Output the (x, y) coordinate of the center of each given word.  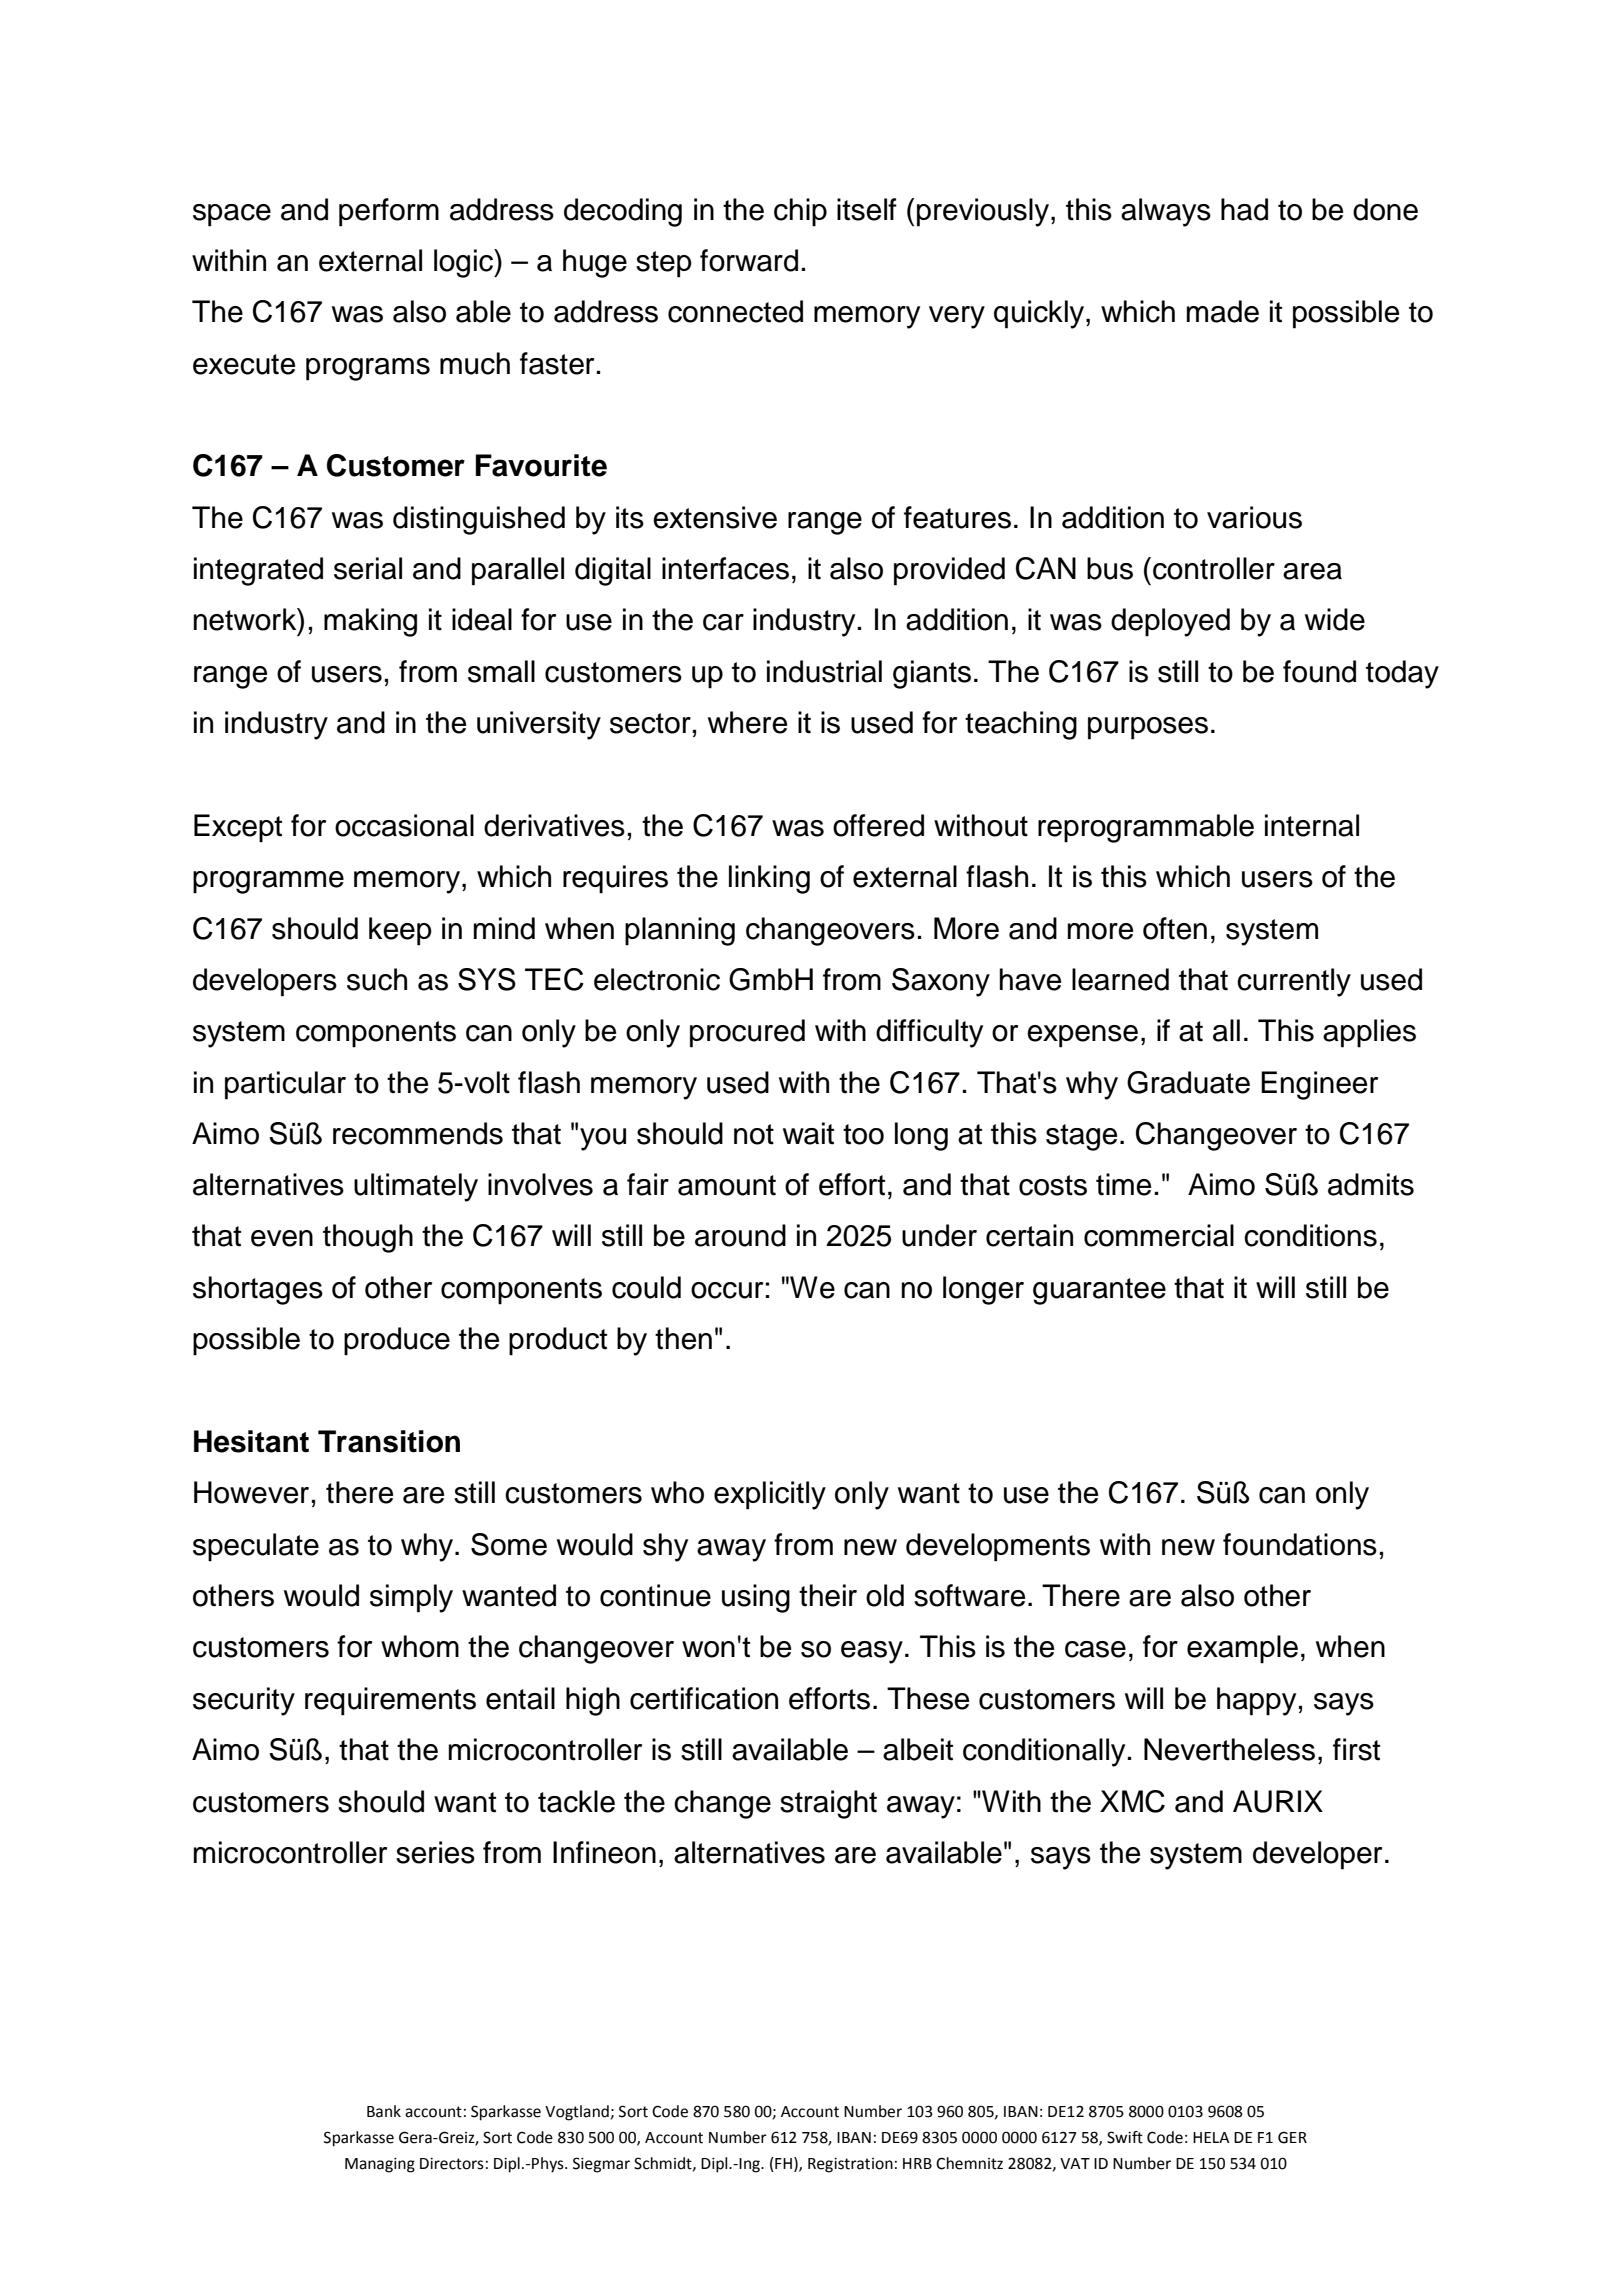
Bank (384, 2111)
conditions (1310, 1235)
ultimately (416, 1187)
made (1223, 311)
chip (800, 212)
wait (808, 1133)
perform (389, 212)
